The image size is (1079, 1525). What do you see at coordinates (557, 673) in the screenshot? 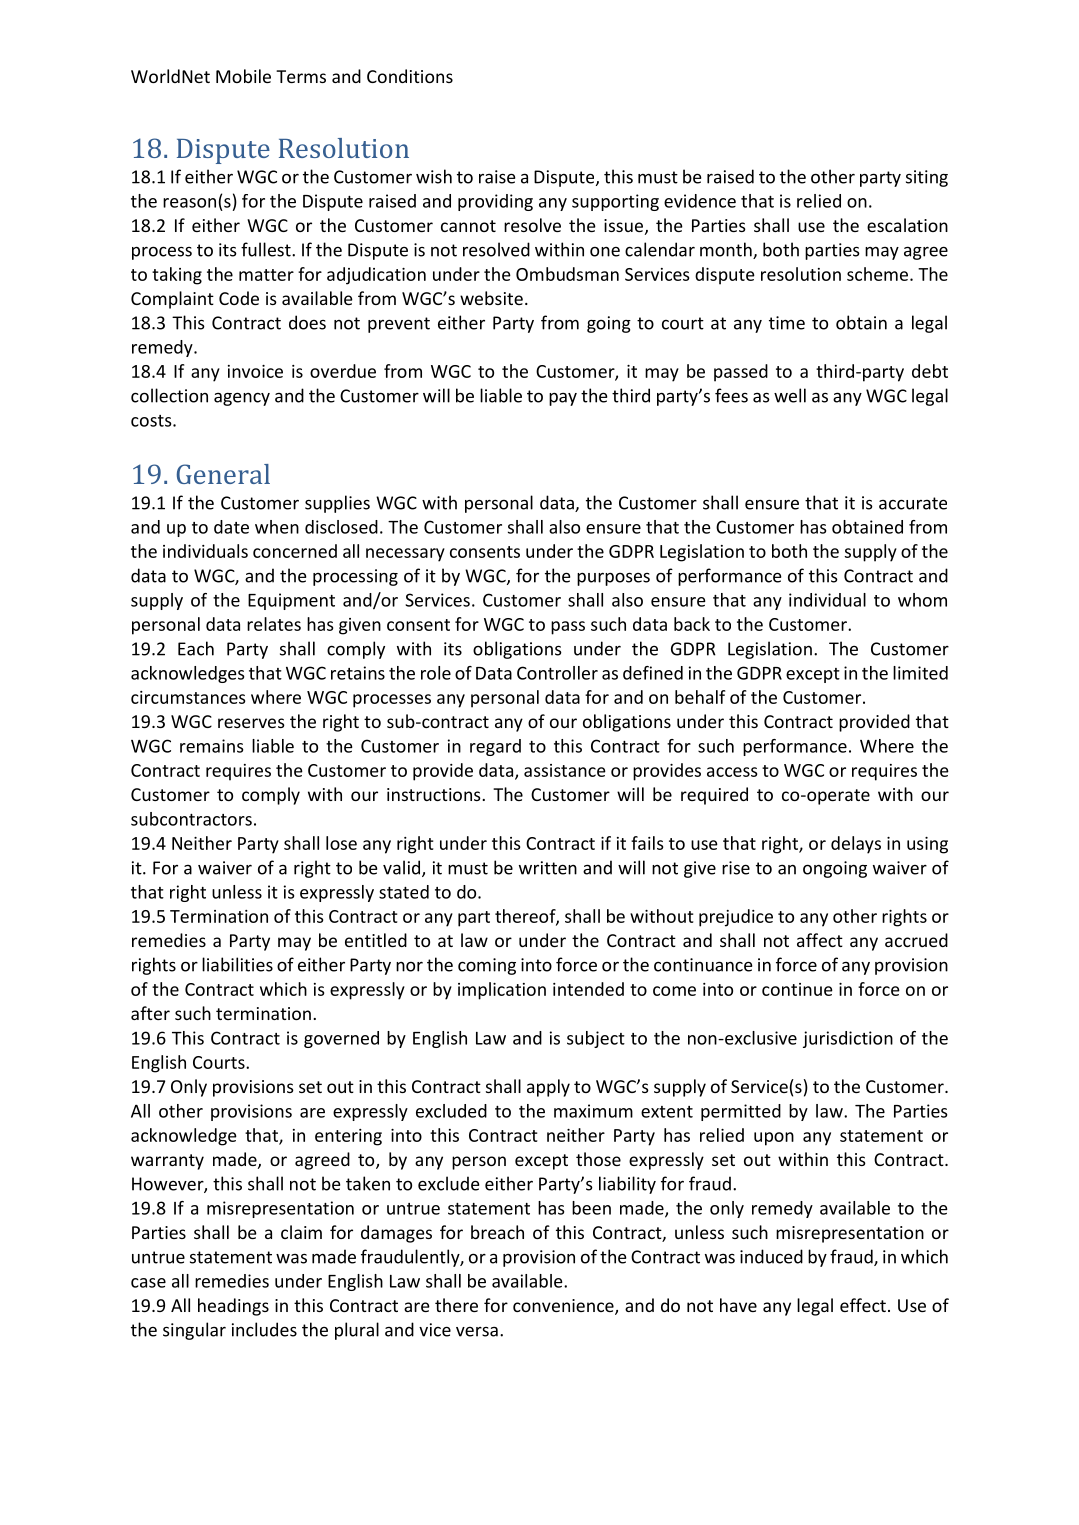
I see `Controller` at bounding box center [557, 673].
